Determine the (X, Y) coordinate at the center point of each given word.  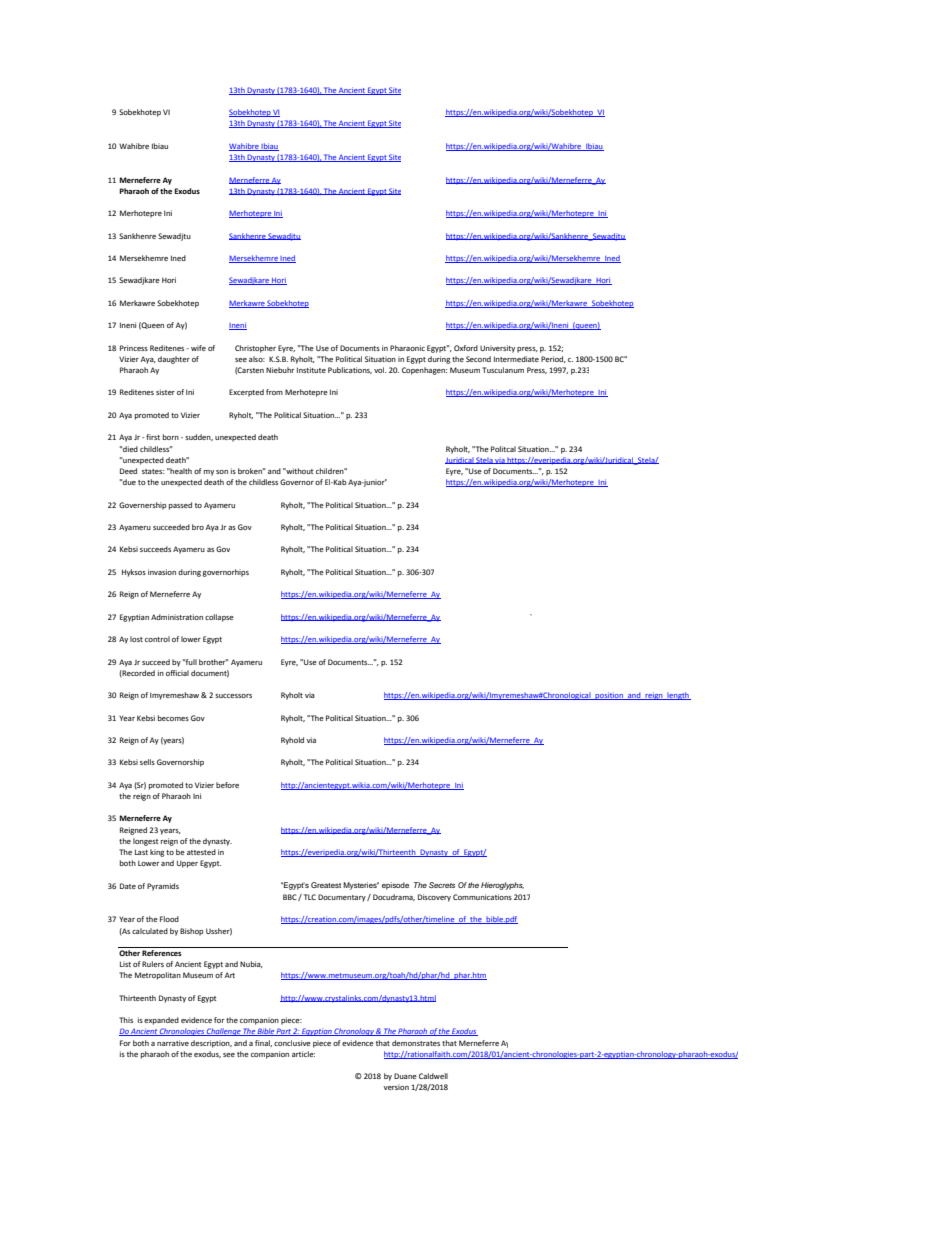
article (303, 1054)
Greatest (326, 885)
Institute (311, 370)
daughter (174, 360)
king (157, 853)
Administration (177, 617)
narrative (173, 1043)
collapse (219, 618)
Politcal (503, 449)
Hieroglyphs (502, 886)
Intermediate (516, 359)
